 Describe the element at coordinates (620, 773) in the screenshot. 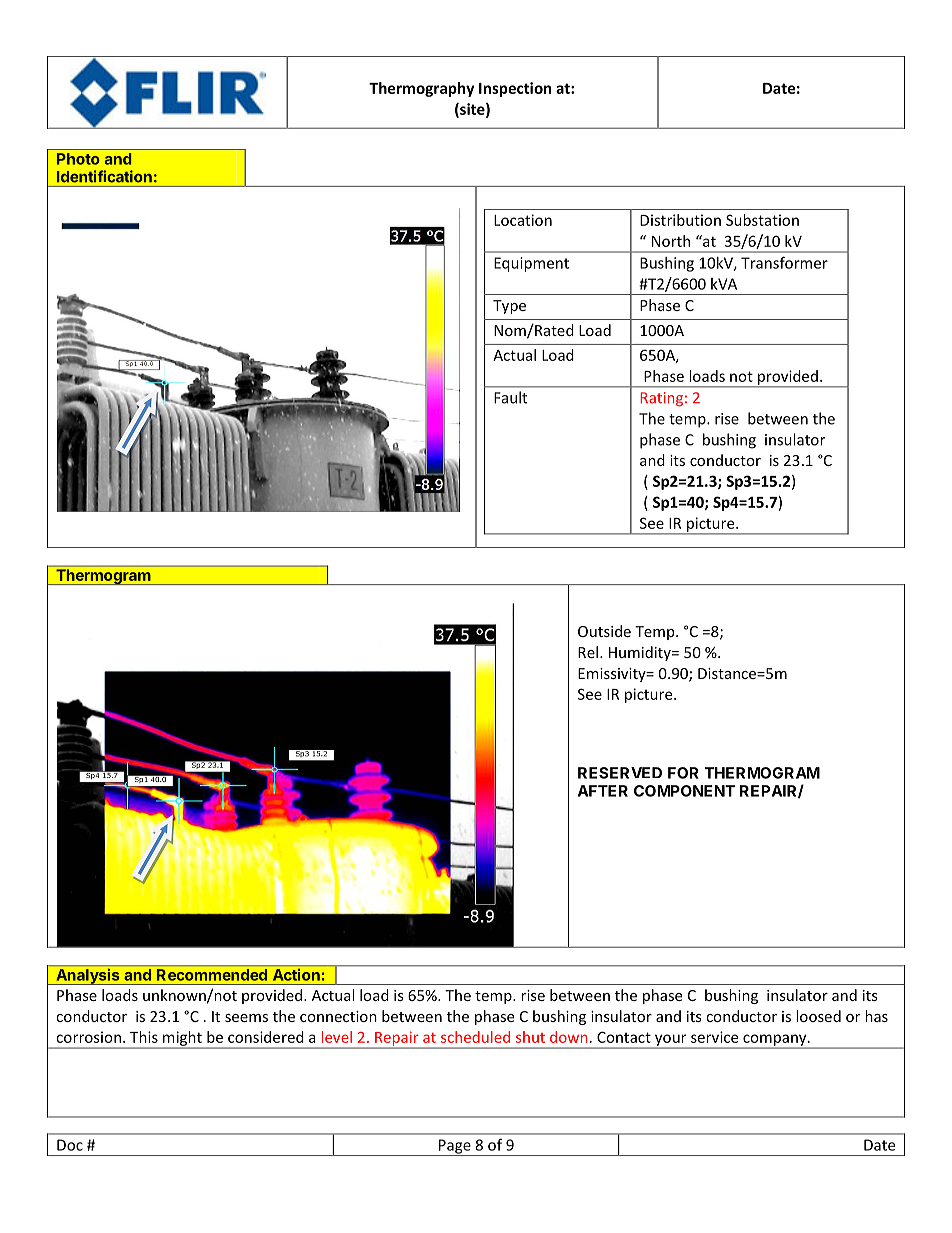

I see `RESERVED` at that location.
